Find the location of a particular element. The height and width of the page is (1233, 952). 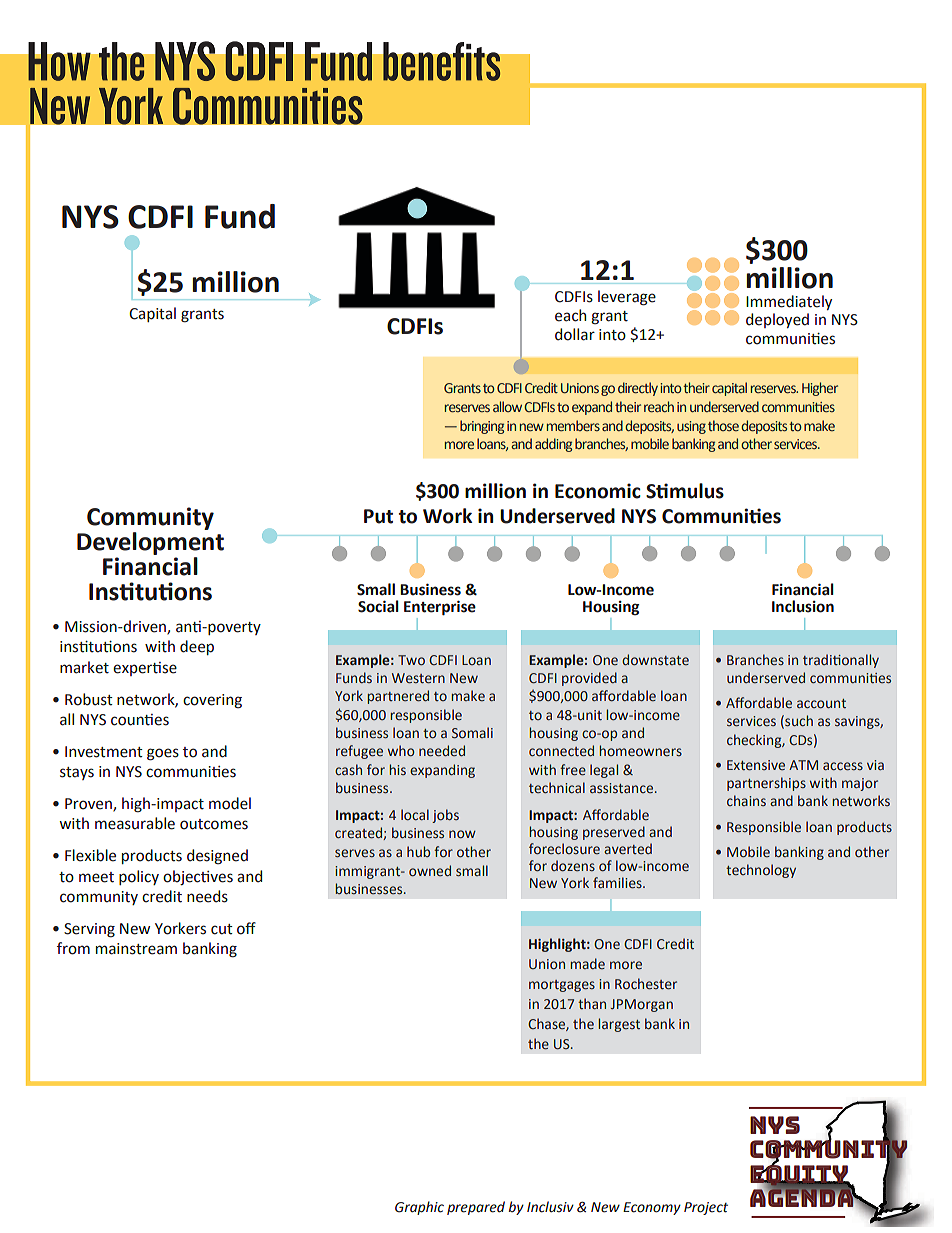

mortgages is located at coordinates (562, 986).
